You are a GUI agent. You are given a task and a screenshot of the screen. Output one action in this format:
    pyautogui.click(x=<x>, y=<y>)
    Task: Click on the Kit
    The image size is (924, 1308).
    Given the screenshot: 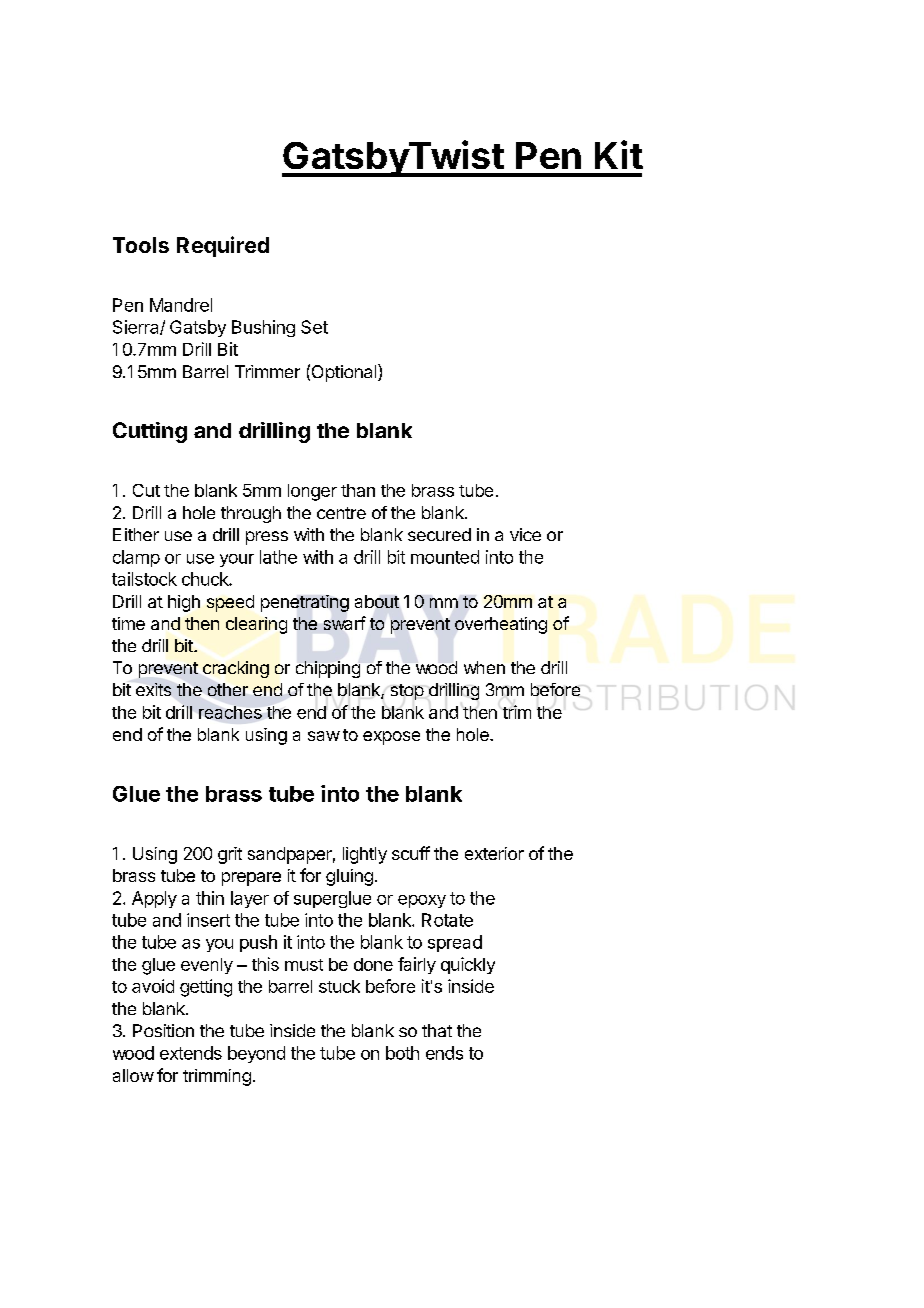 What is the action you would take?
    pyautogui.click(x=619, y=154)
